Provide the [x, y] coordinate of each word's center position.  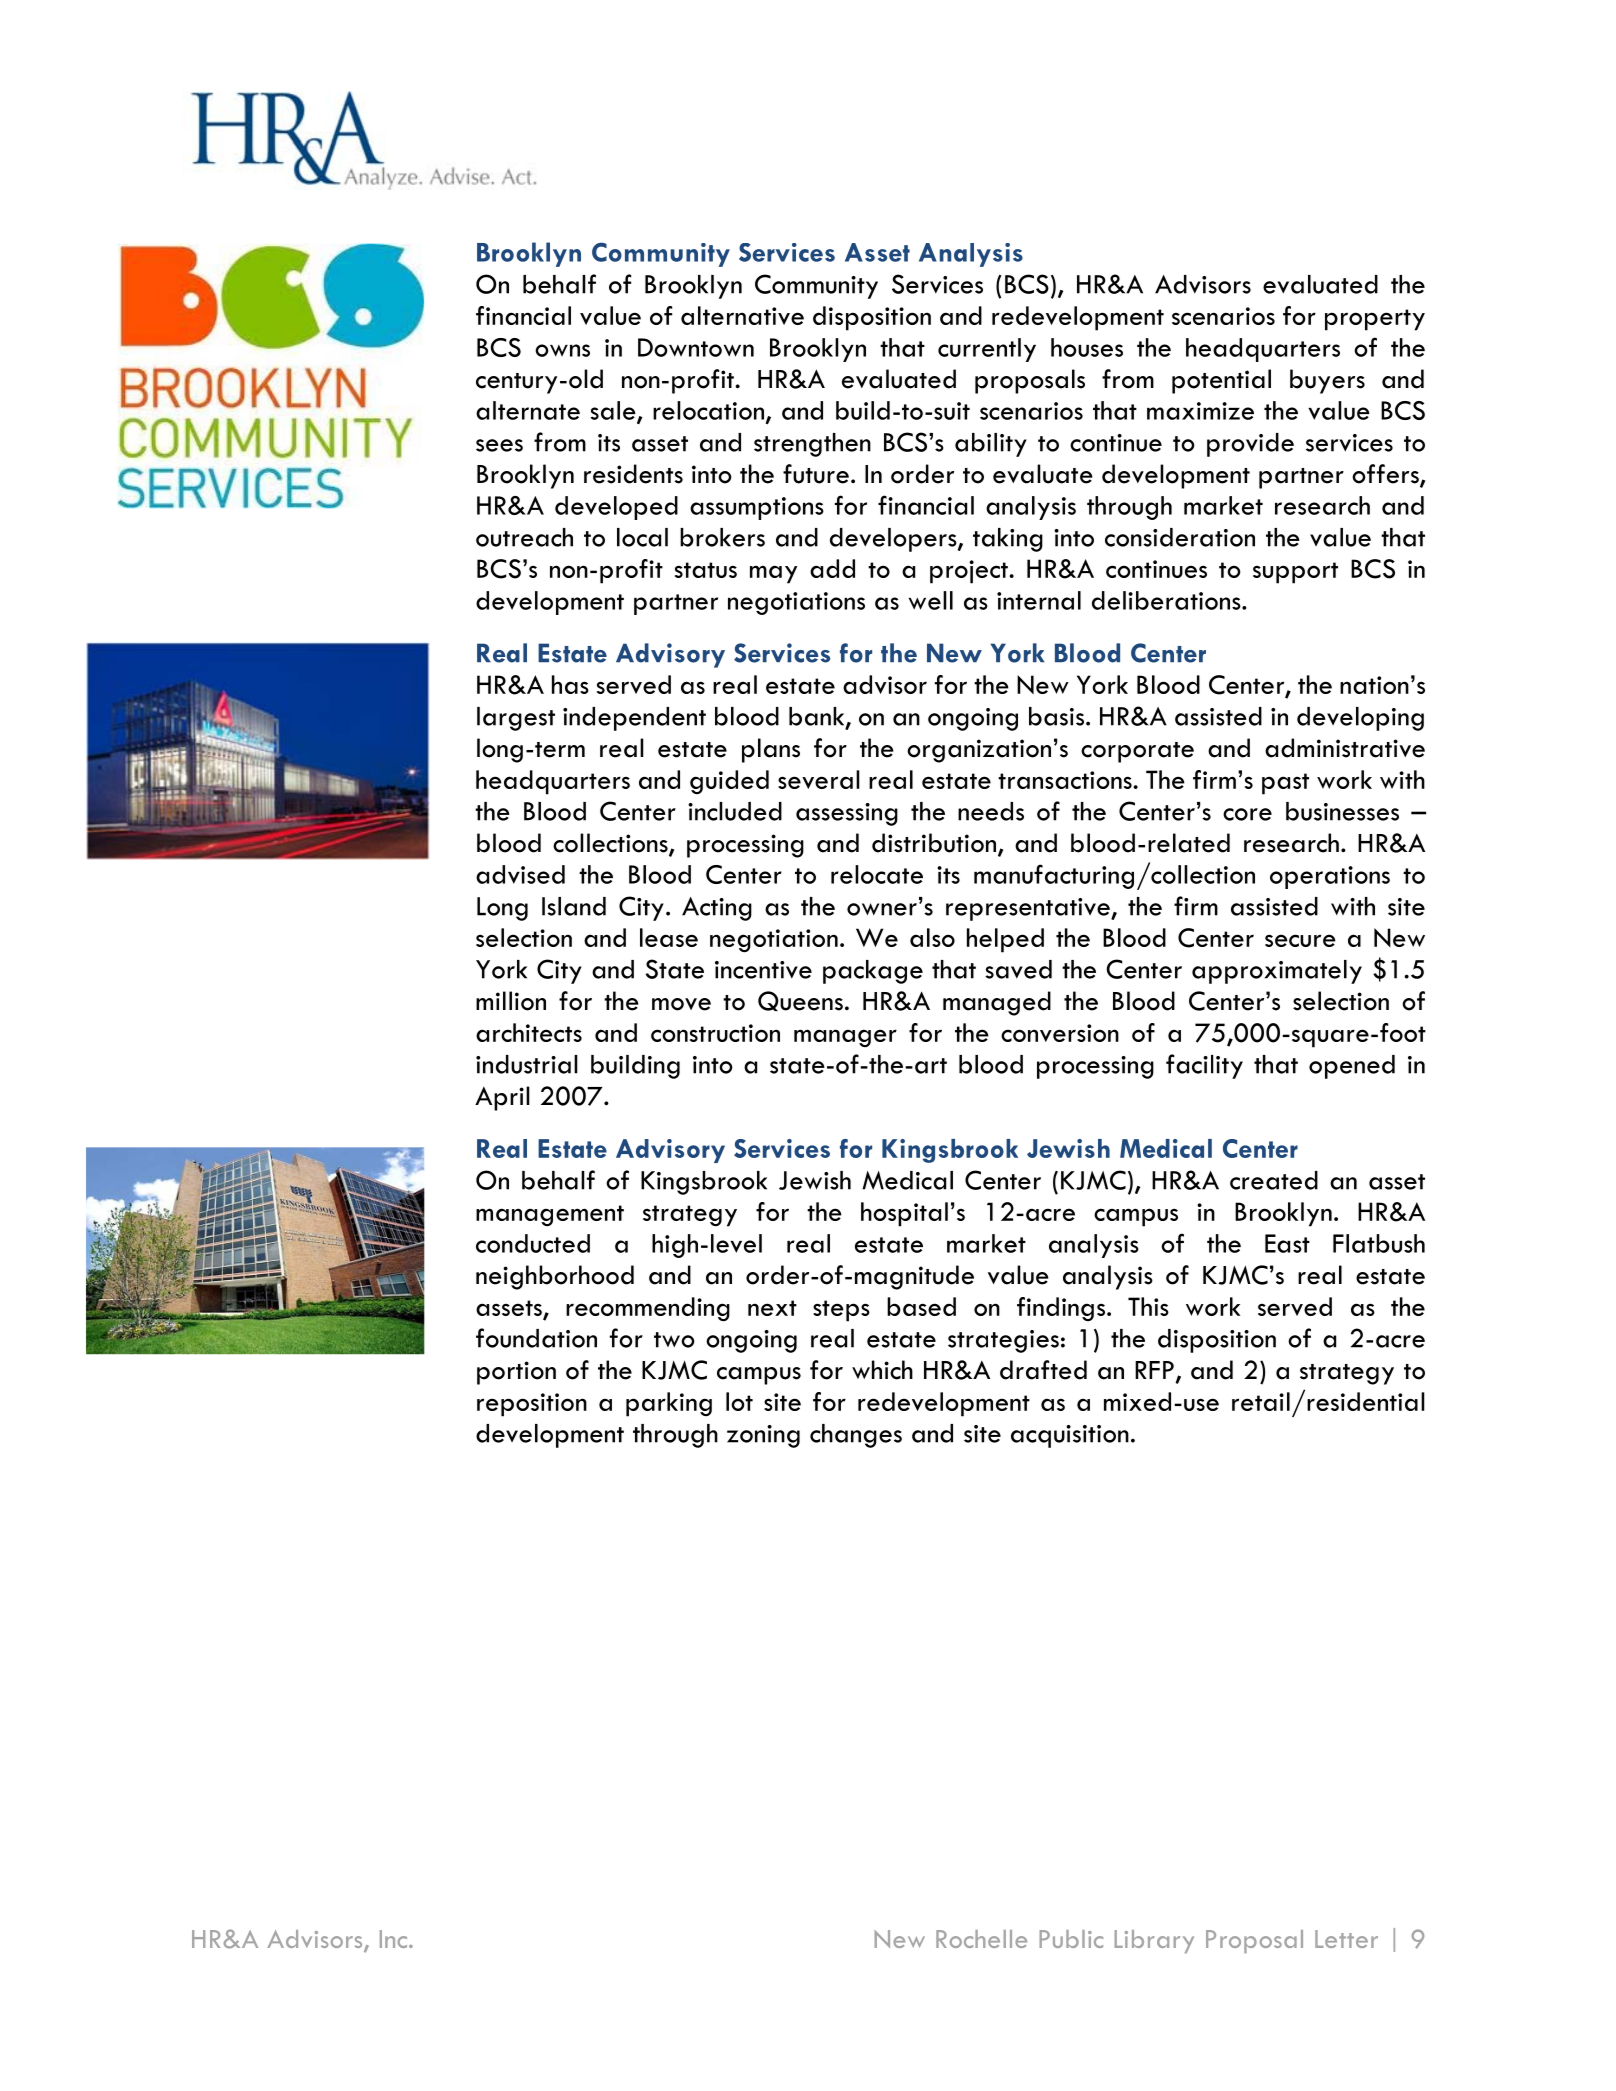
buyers [1327, 381]
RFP [1154, 1370]
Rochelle [981, 1939]
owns [562, 350]
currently [987, 350]
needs [991, 811]
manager [845, 1038]
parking [669, 1404]
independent [634, 719]
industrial [527, 1064]
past [1285, 784]
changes [856, 1436]
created [1274, 1180]
